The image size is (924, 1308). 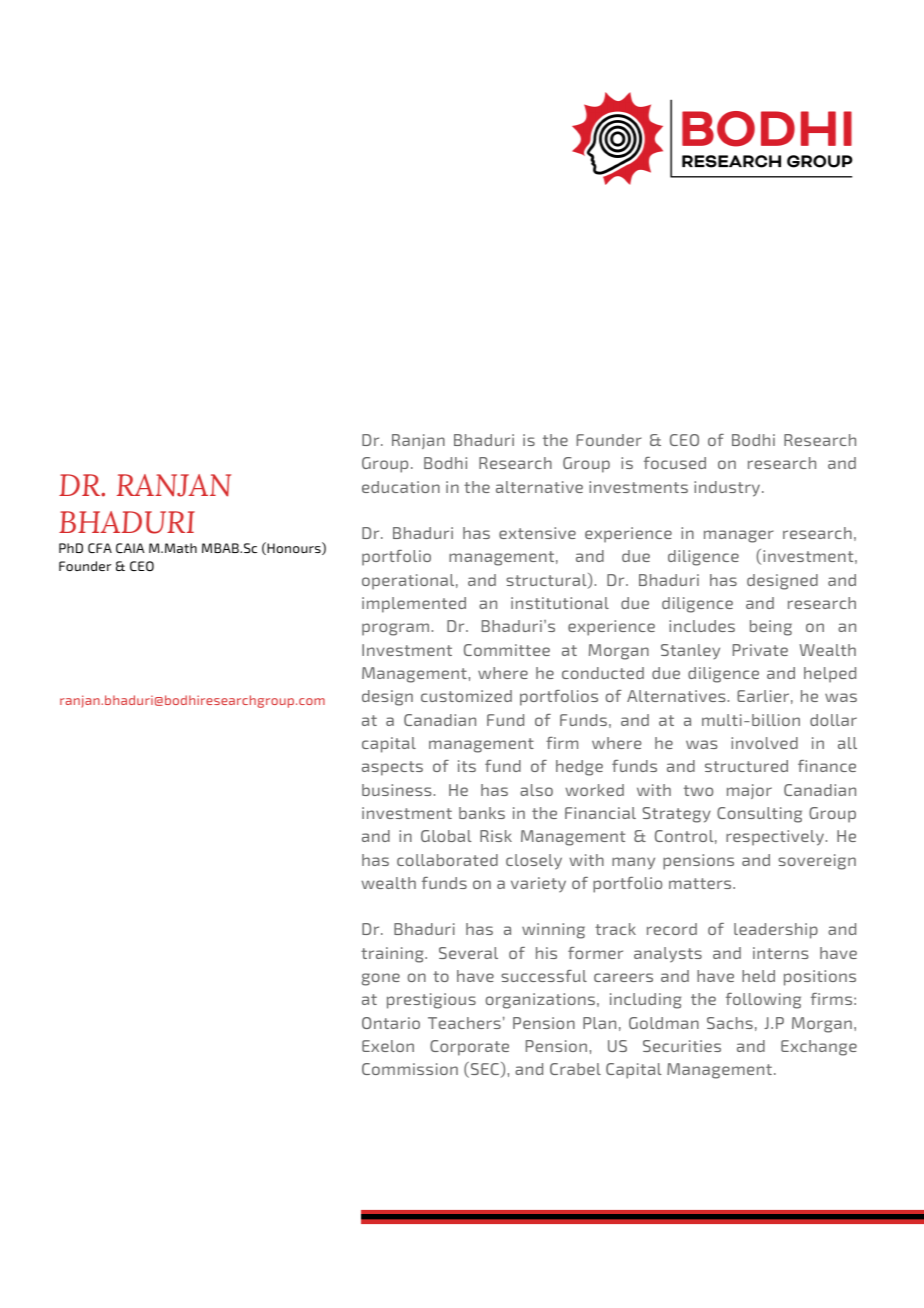 What do you see at coordinates (447, 860) in the page?
I see `collaborated` at bounding box center [447, 860].
